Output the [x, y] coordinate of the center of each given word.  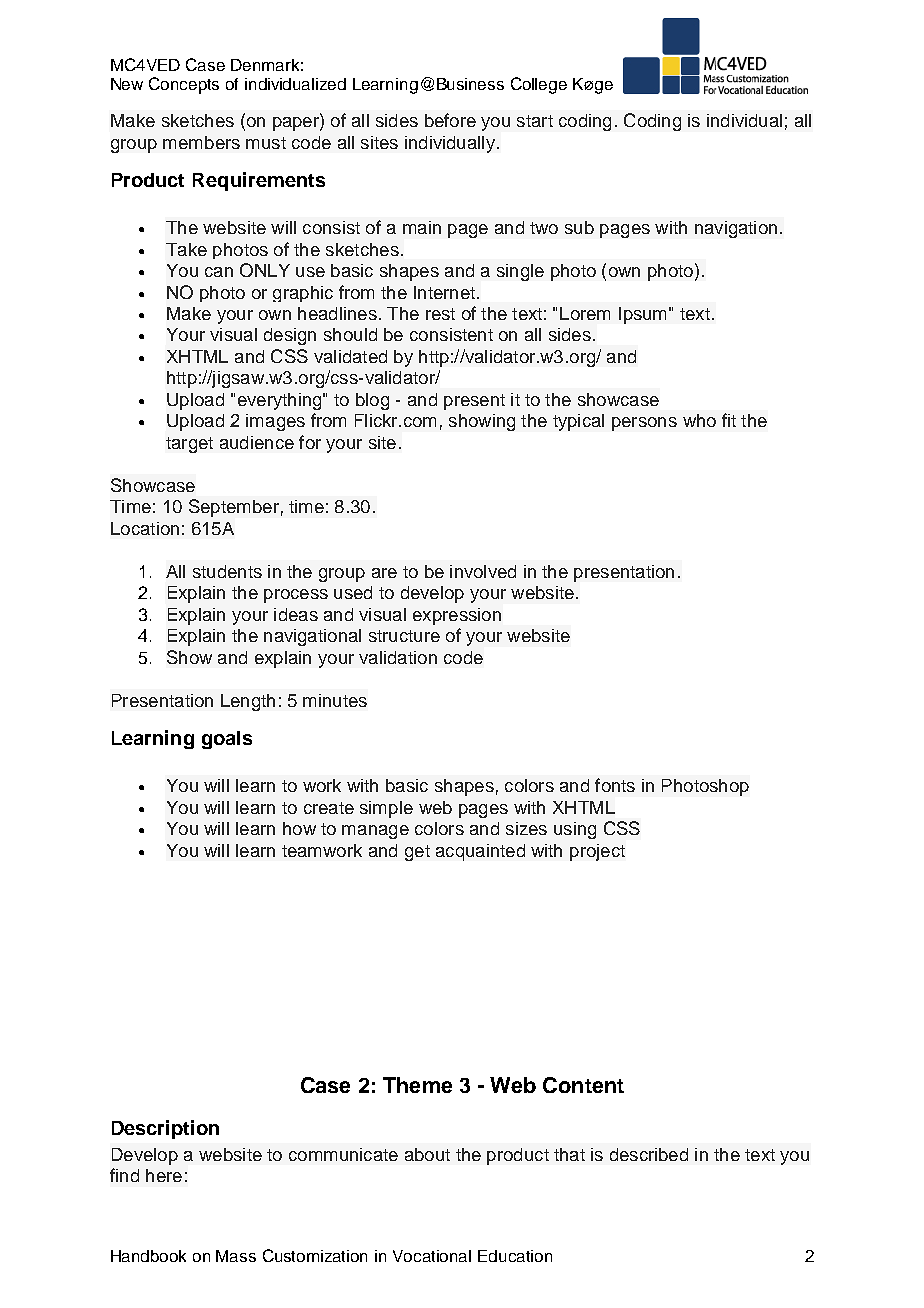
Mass [236, 1256]
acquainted [480, 852]
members [201, 142]
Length [248, 702]
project [597, 852]
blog [372, 401]
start [535, 121]
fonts [615, 785]
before [450, 120]
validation [398, 657]
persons [644, 424]
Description [165, 1129]
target [189, 445]
